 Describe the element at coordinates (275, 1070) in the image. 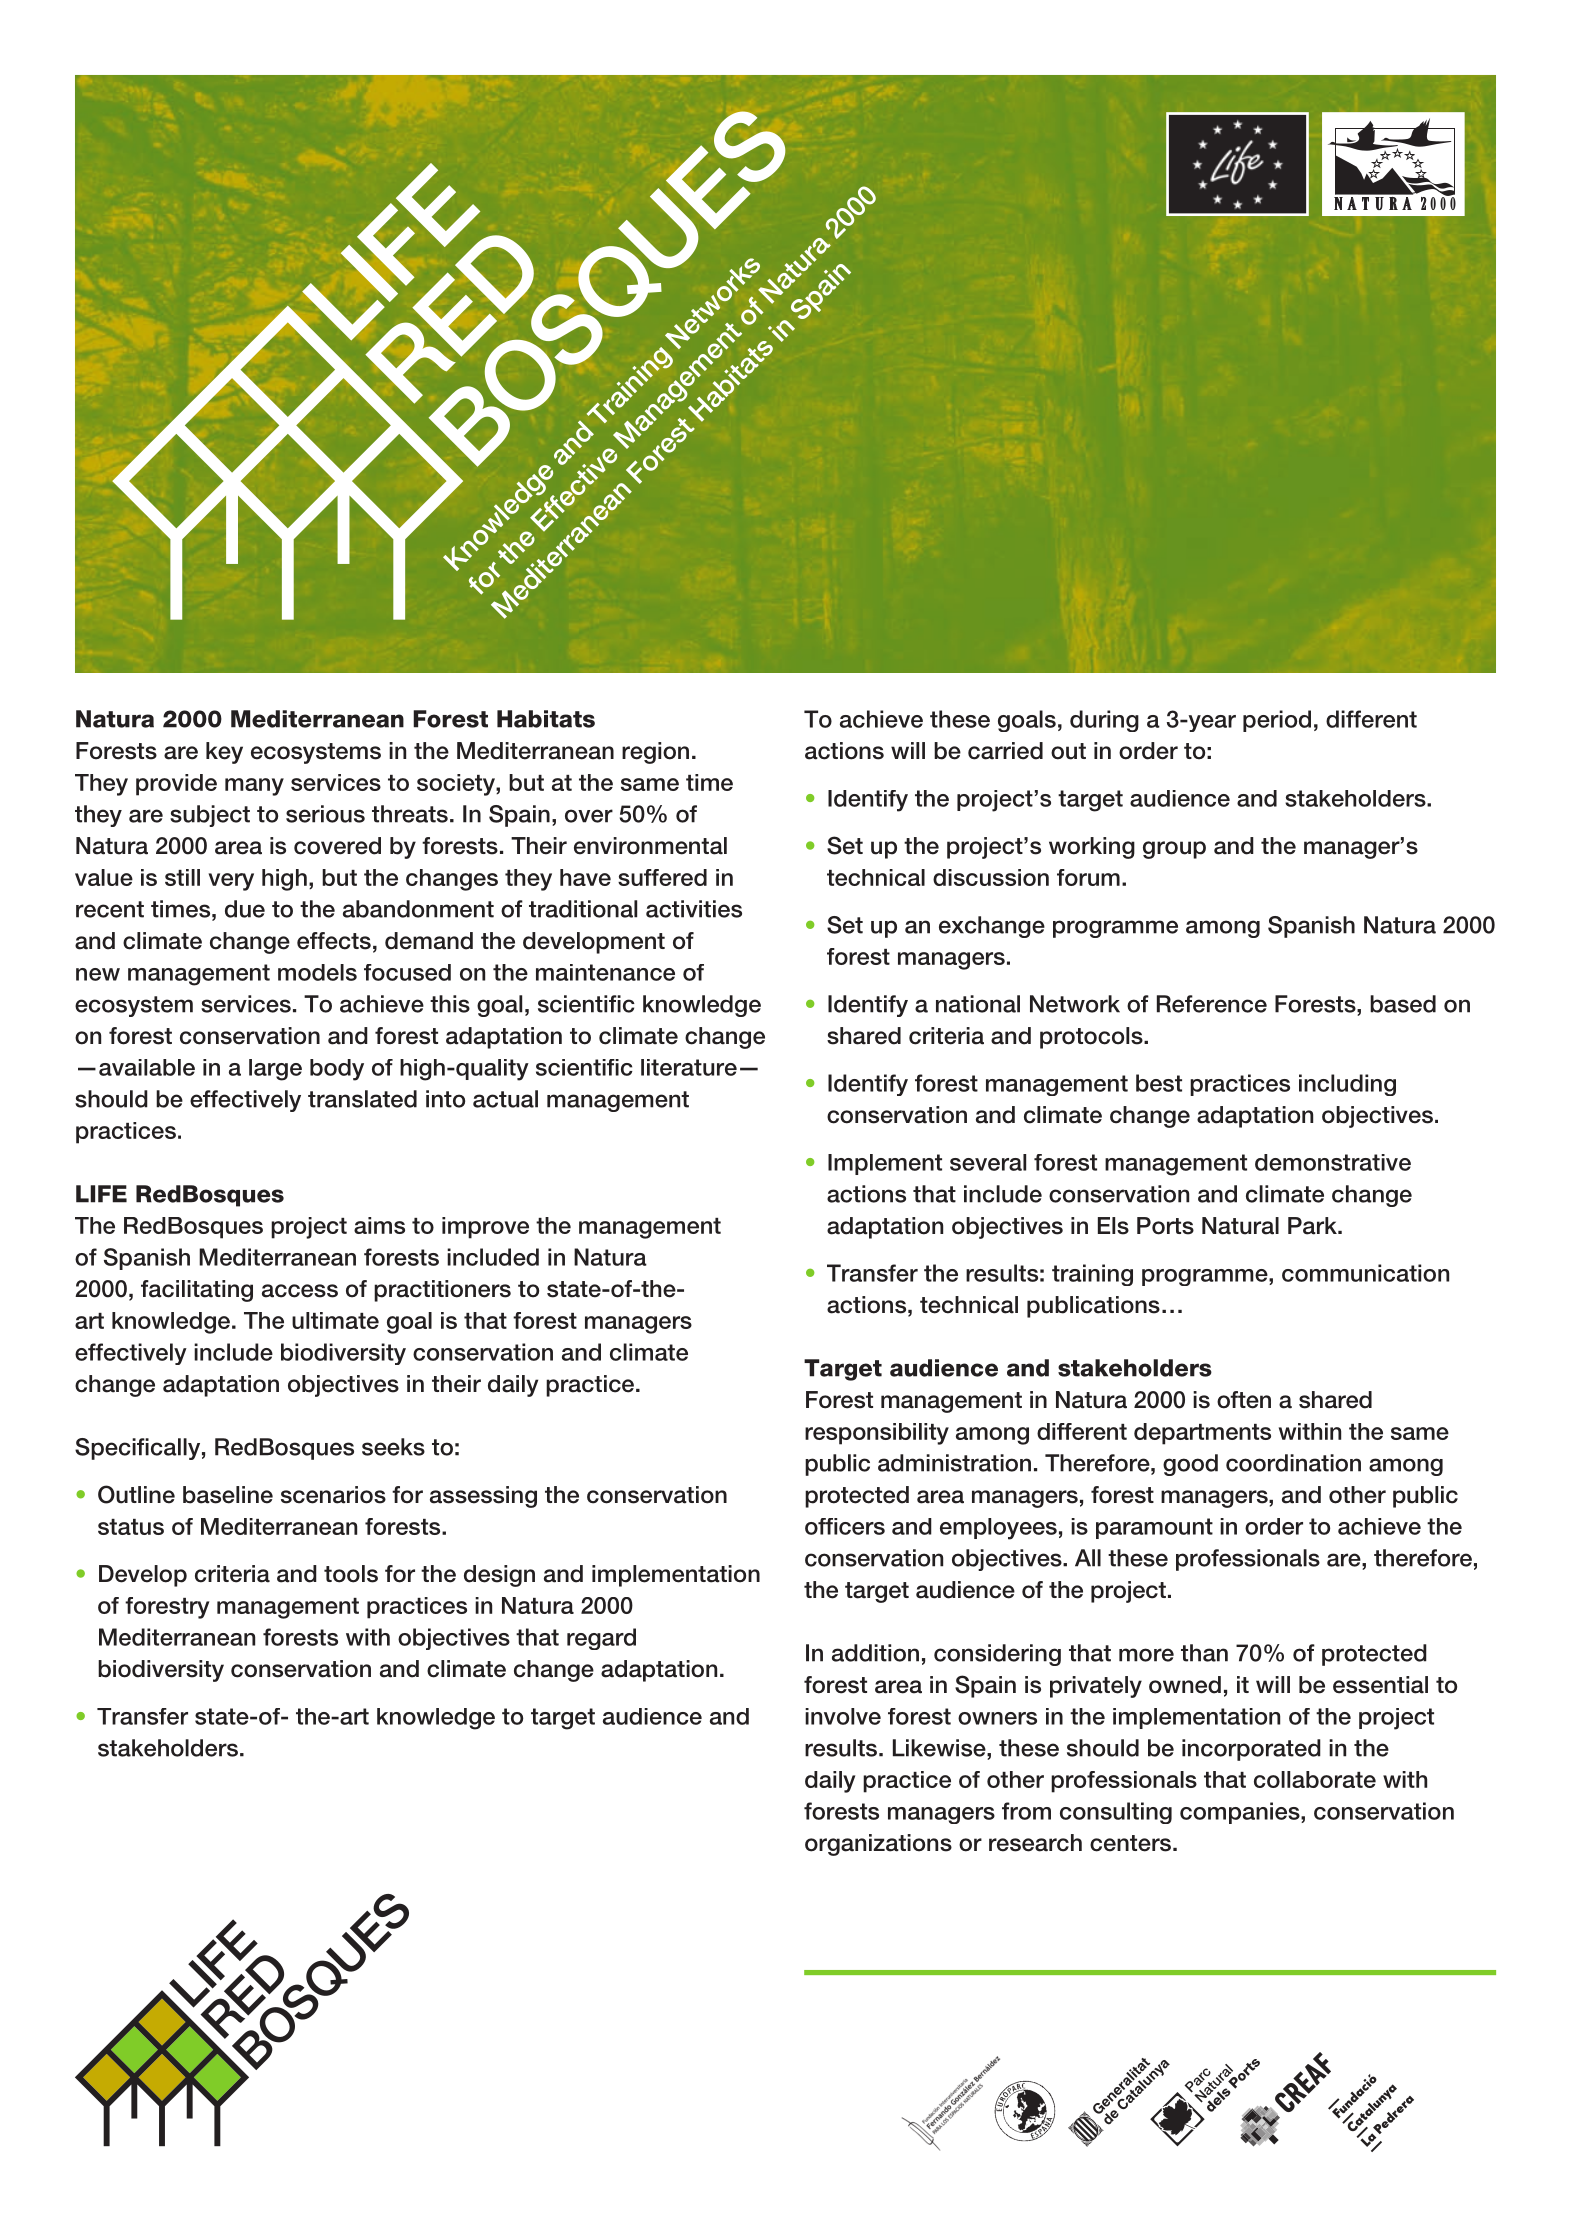

I see `large` at that location.
